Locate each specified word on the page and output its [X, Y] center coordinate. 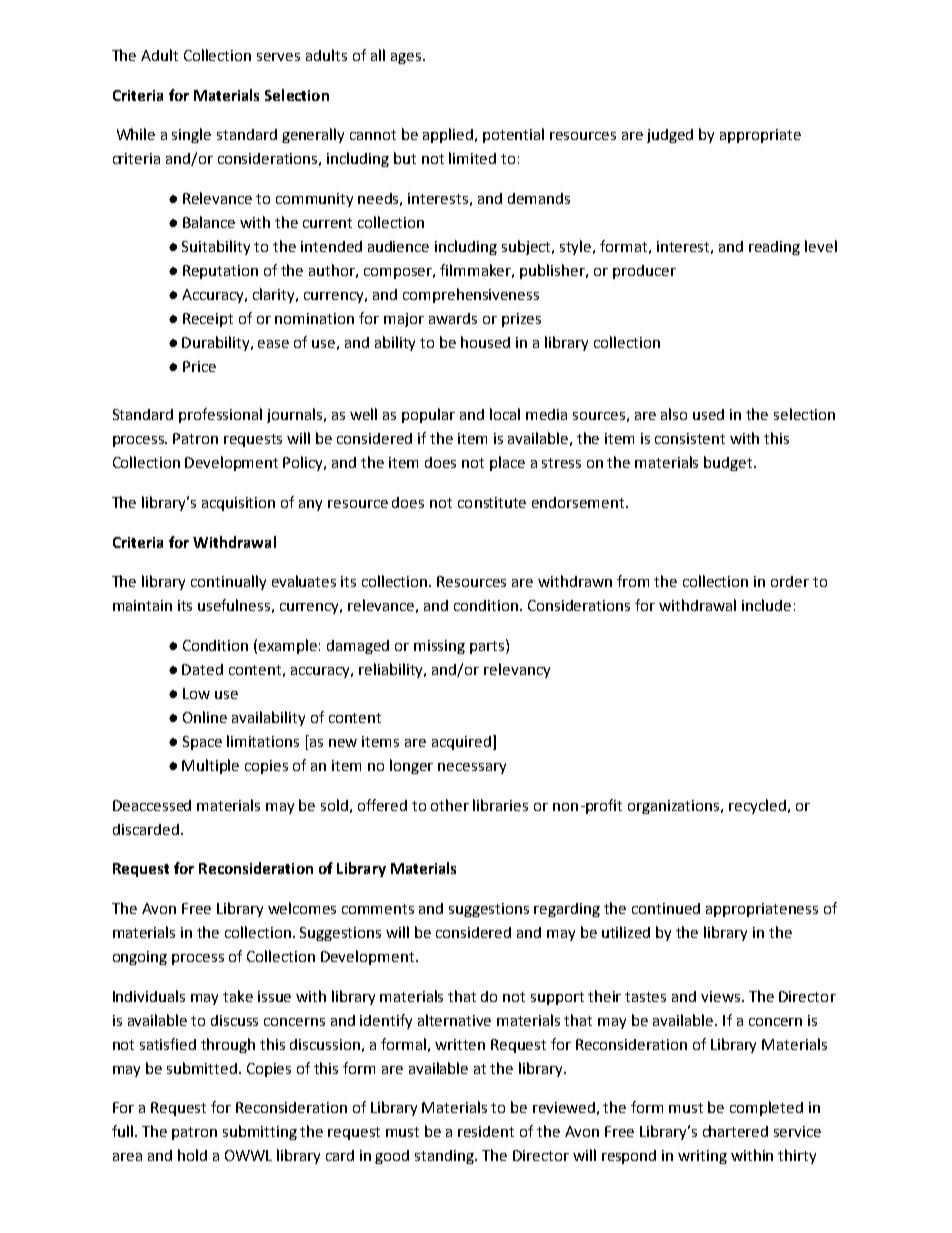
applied [449, 135]
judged [670, 136]
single [191, 135]
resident [486, 1131]
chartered [735, 1131]
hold [192, 1155]
